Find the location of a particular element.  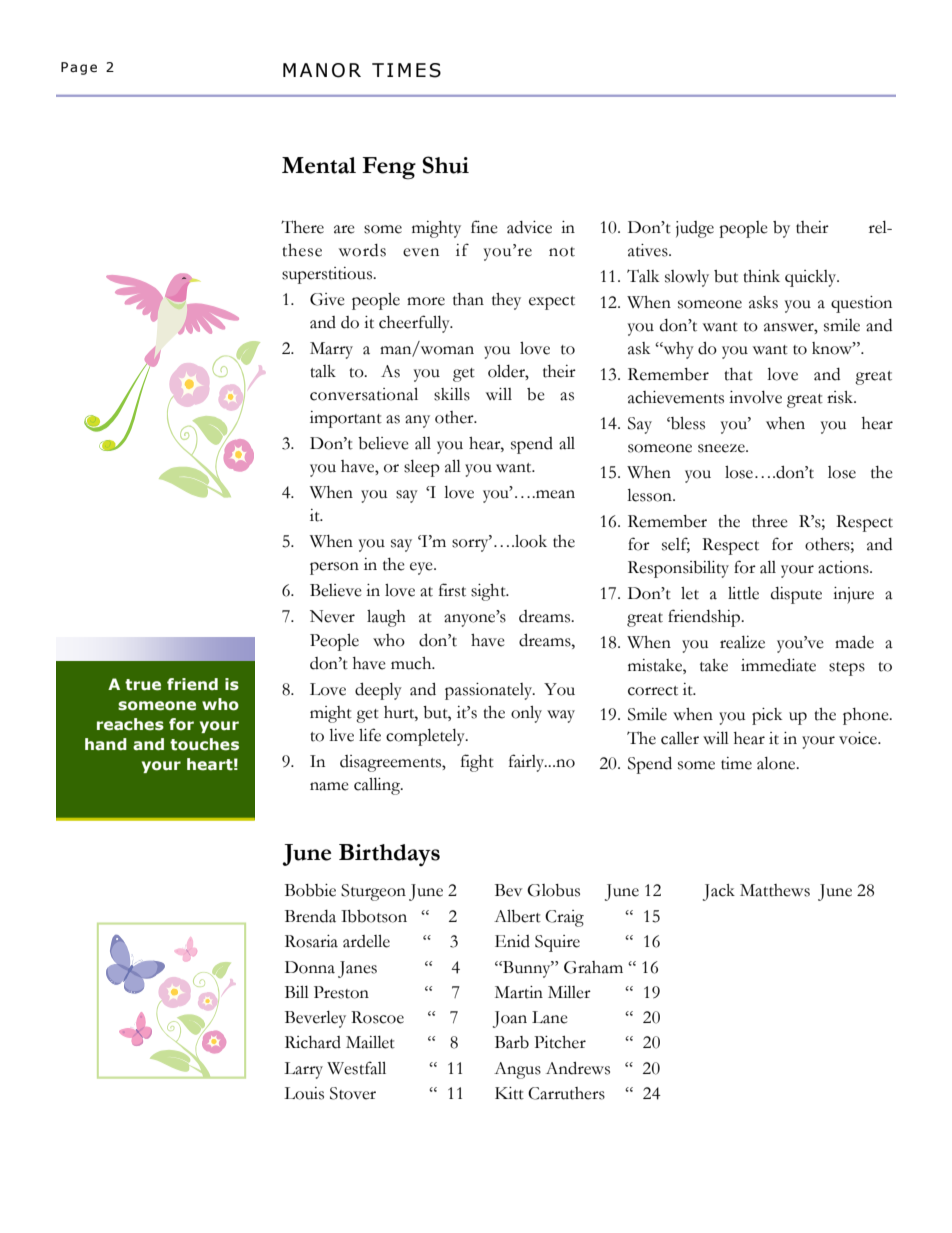

alone is located at coordinates (777, 763).
